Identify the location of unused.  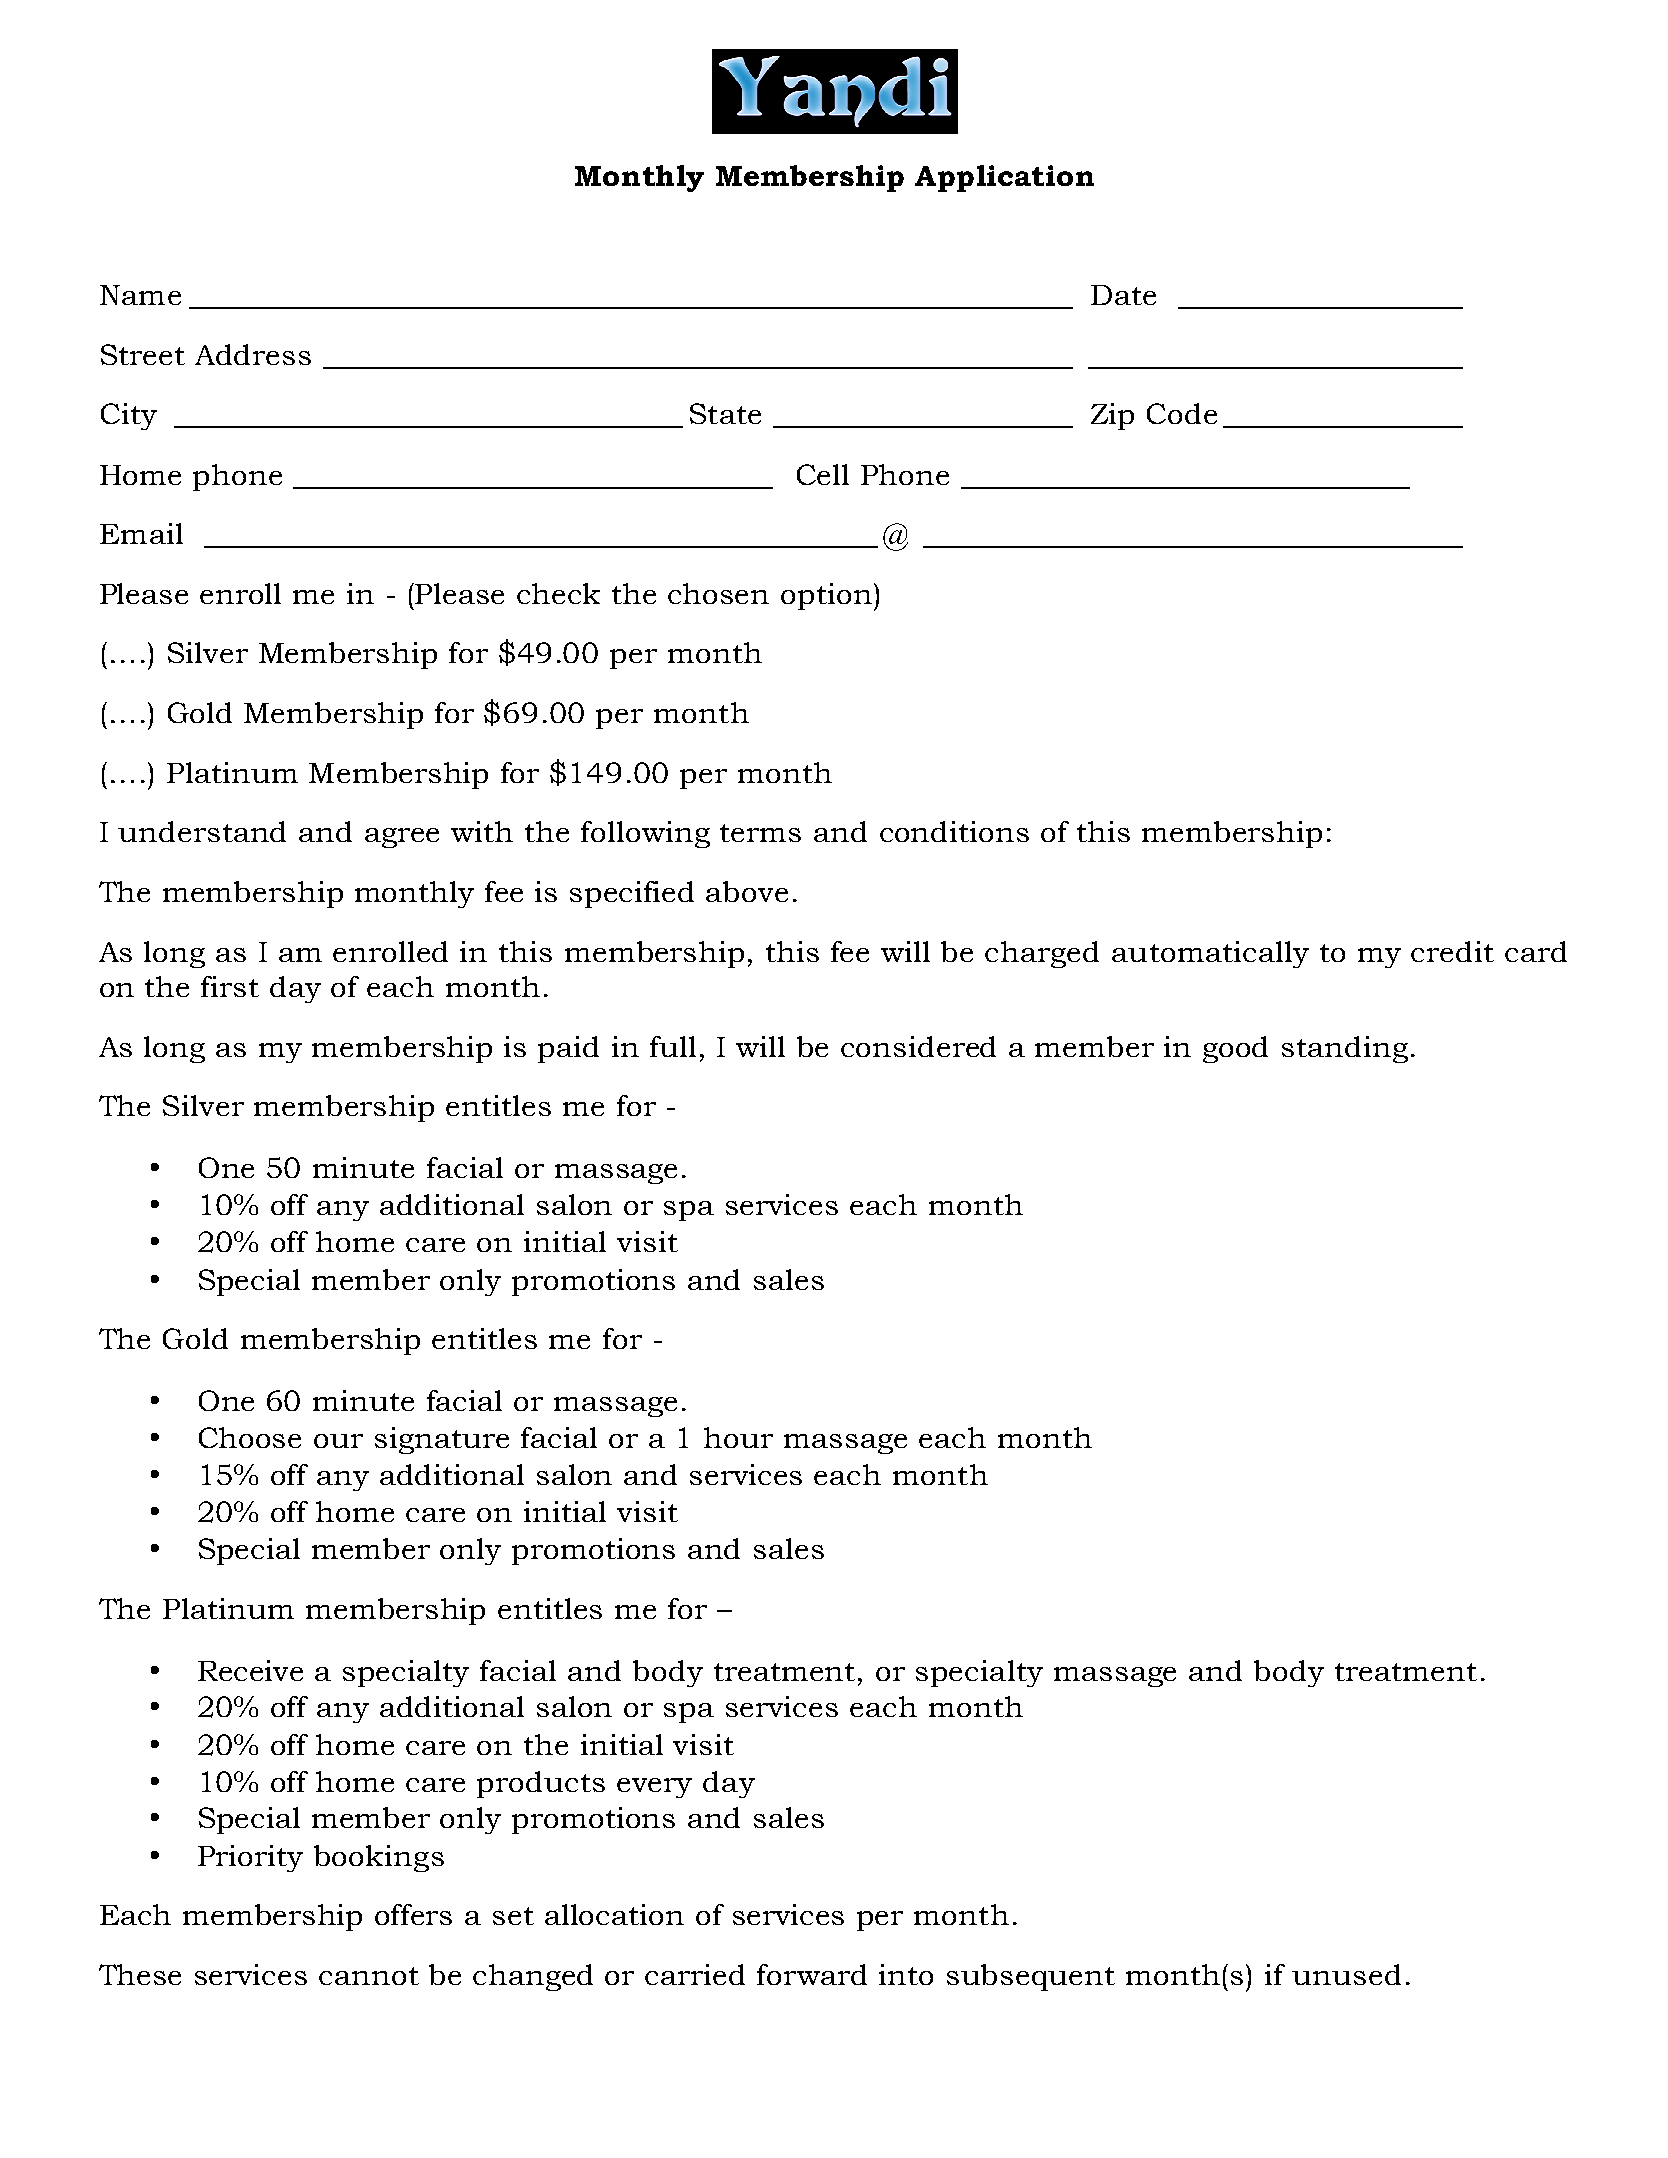
(1346, 1974).
